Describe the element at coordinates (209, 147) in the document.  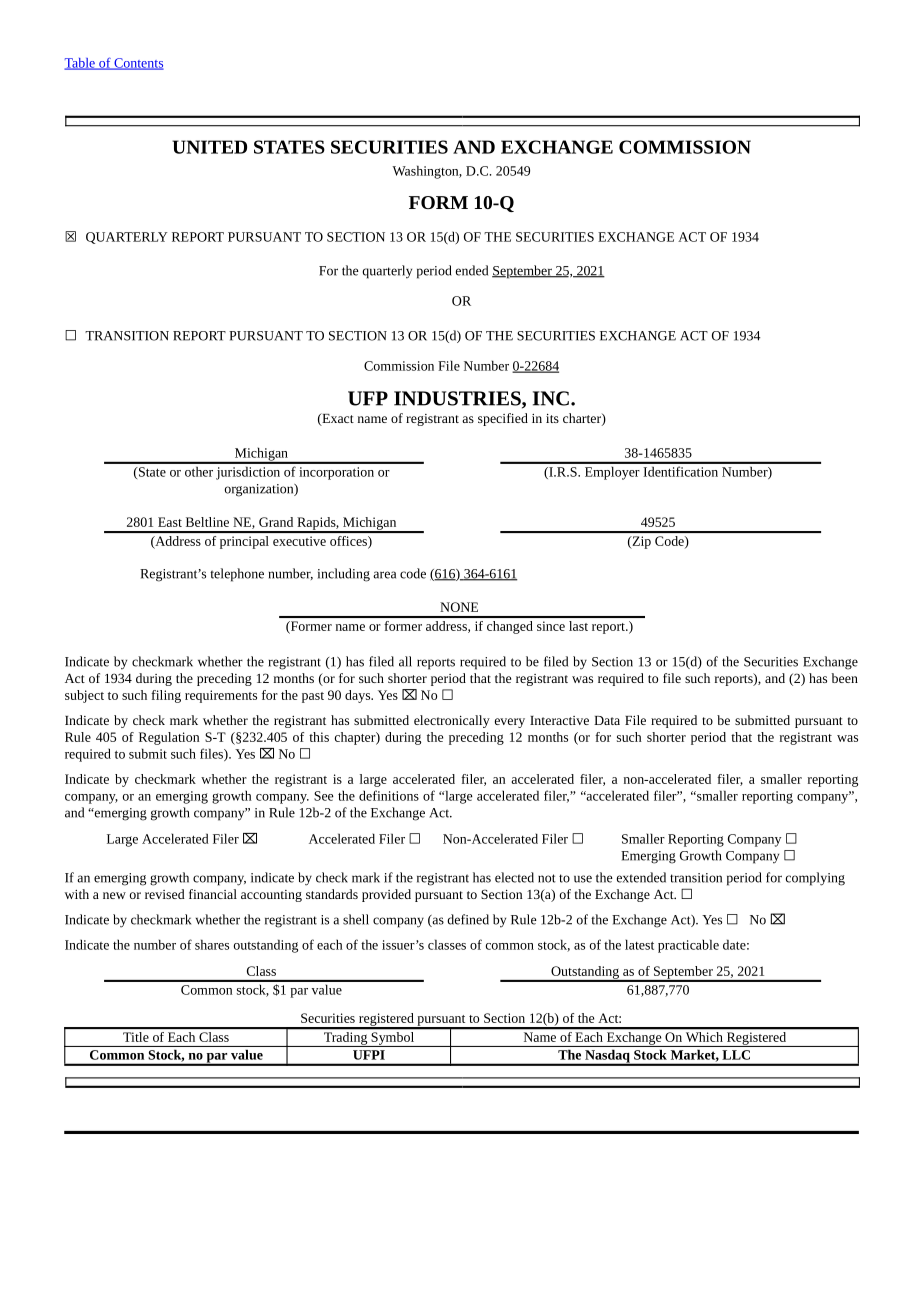
I see `UNITED` at that location.
